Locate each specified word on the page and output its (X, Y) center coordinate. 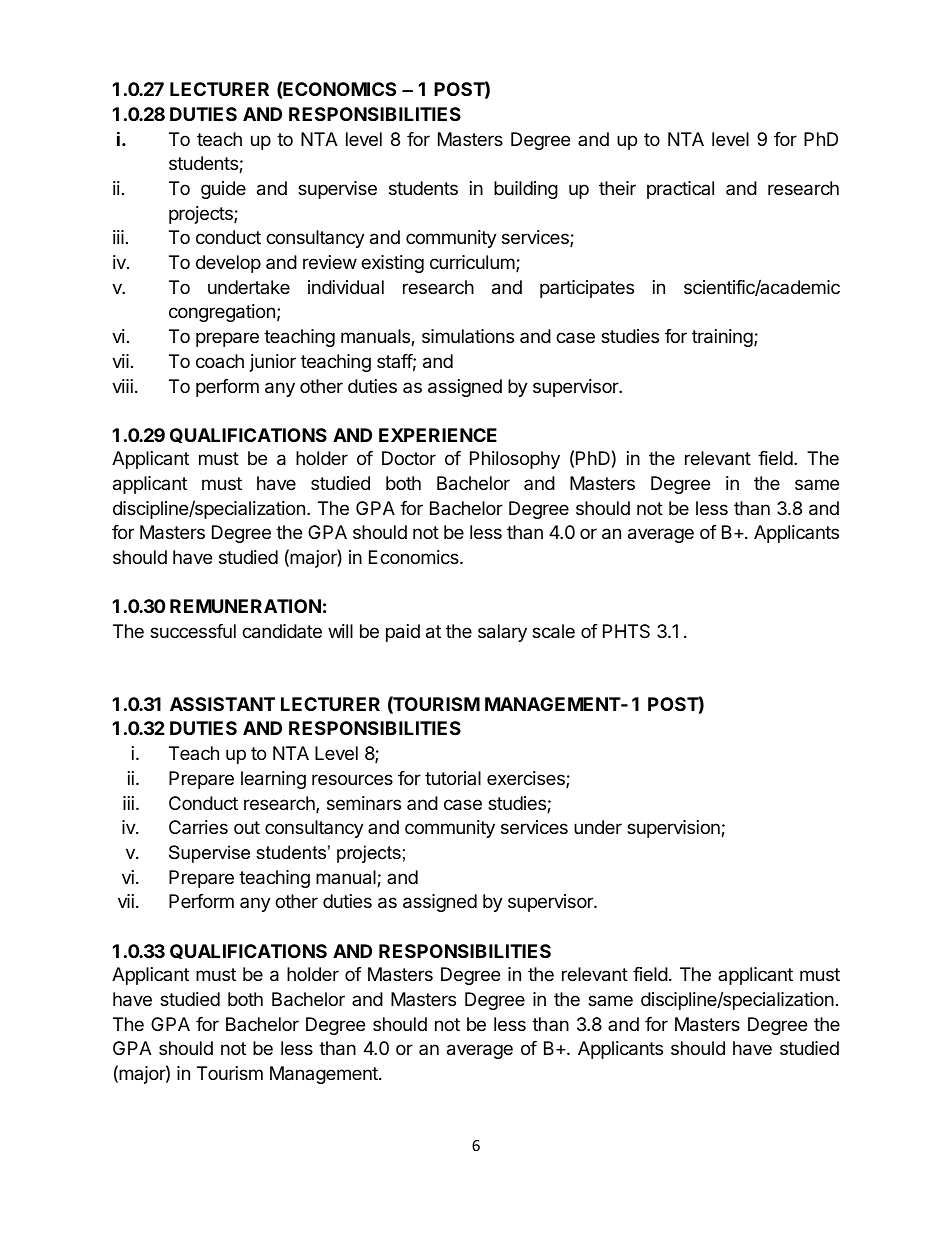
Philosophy (515, 460)
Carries (198, 827)
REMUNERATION (245, 606)
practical (680, 190)
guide (223, 190)
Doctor (409, 458)
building (526, 190)
